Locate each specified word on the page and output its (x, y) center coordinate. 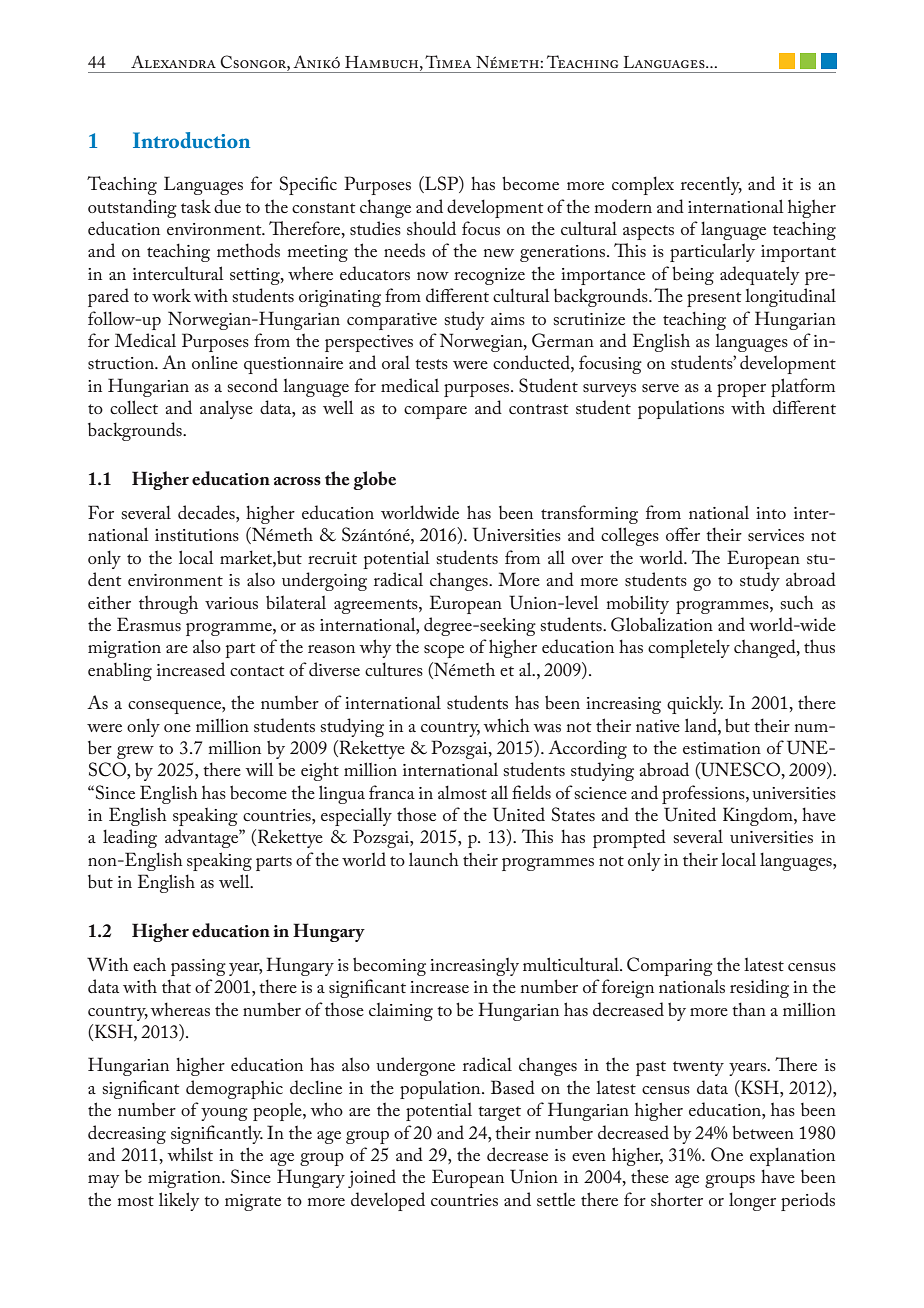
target (499, 1113)
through (168, 604)
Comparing (670, 966)
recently (711, 185)
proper (741, 390)
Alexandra (173, 61)
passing (198, 967)
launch (434, 859)
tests (431, 364)
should (431, 228)
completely (689, 648)
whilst (190, 1154)
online (215, 362)
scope (444, 651)
